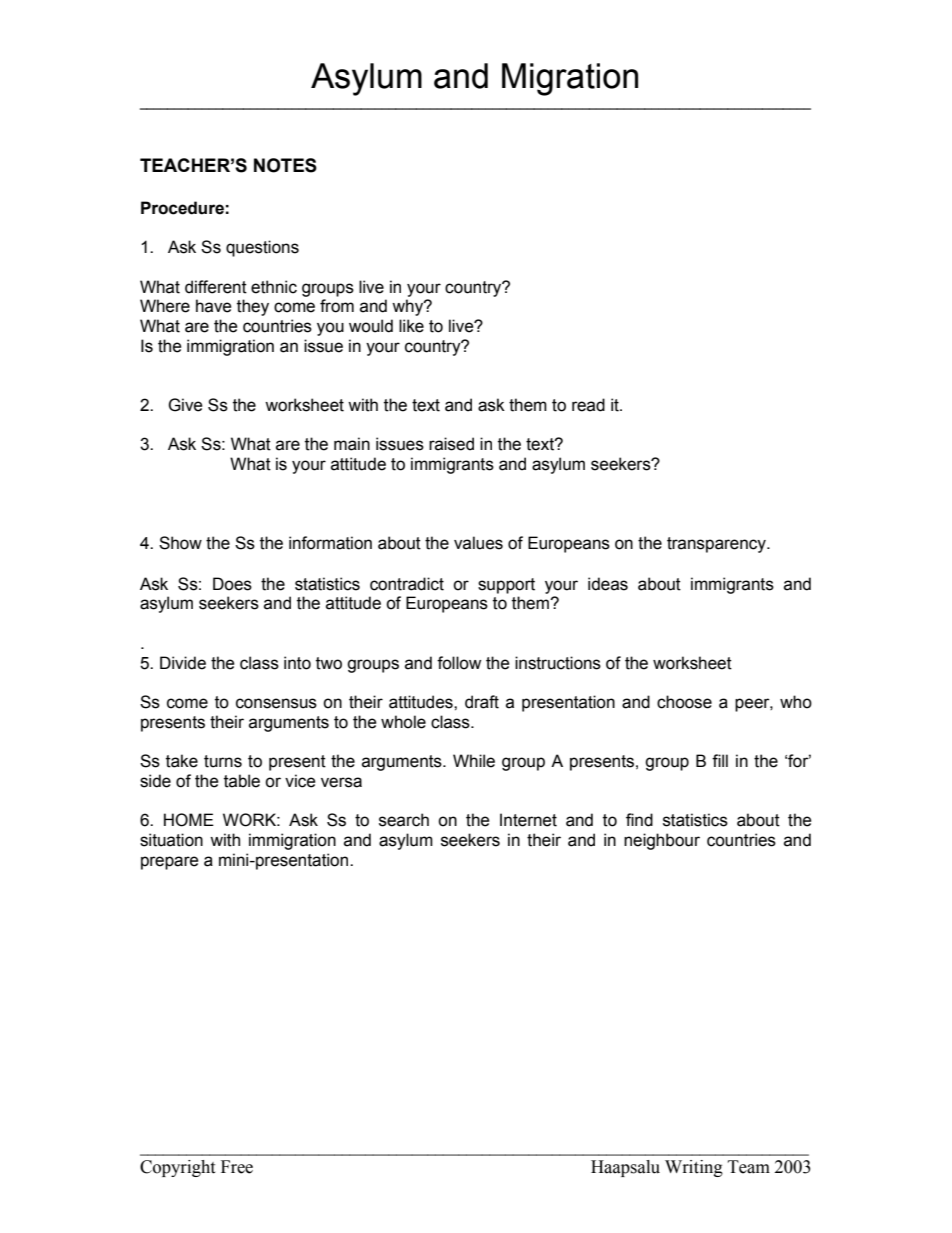 The height and width of the image is (1233, 952). What do you see at coordinates (404, 820) in the image?
I see `search` at bounding box center [404, 820].
